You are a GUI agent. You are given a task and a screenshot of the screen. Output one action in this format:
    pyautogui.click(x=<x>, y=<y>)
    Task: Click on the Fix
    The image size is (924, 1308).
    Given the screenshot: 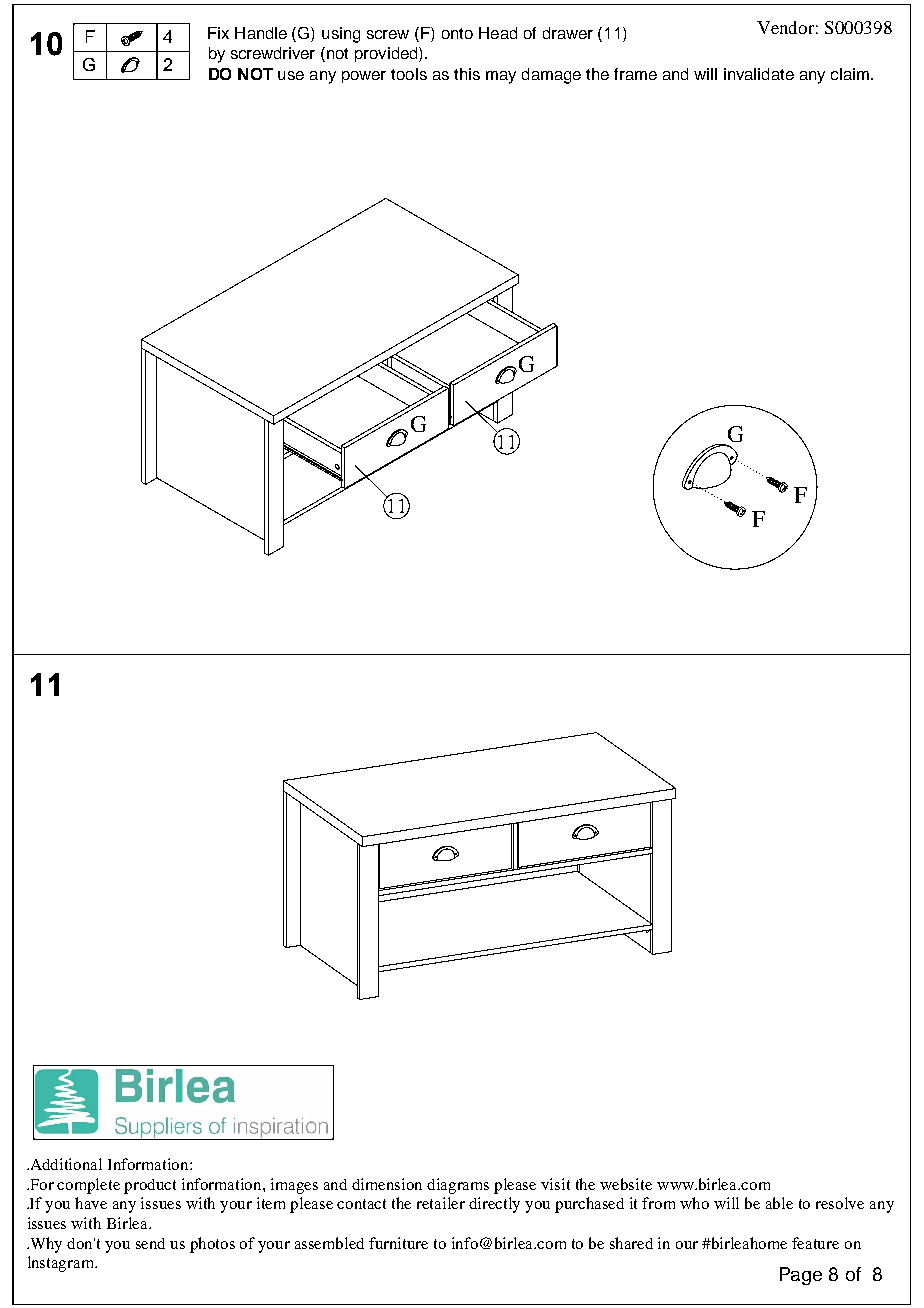 What is the action you would take?
    pyautogui.click(x=218, y=33)
